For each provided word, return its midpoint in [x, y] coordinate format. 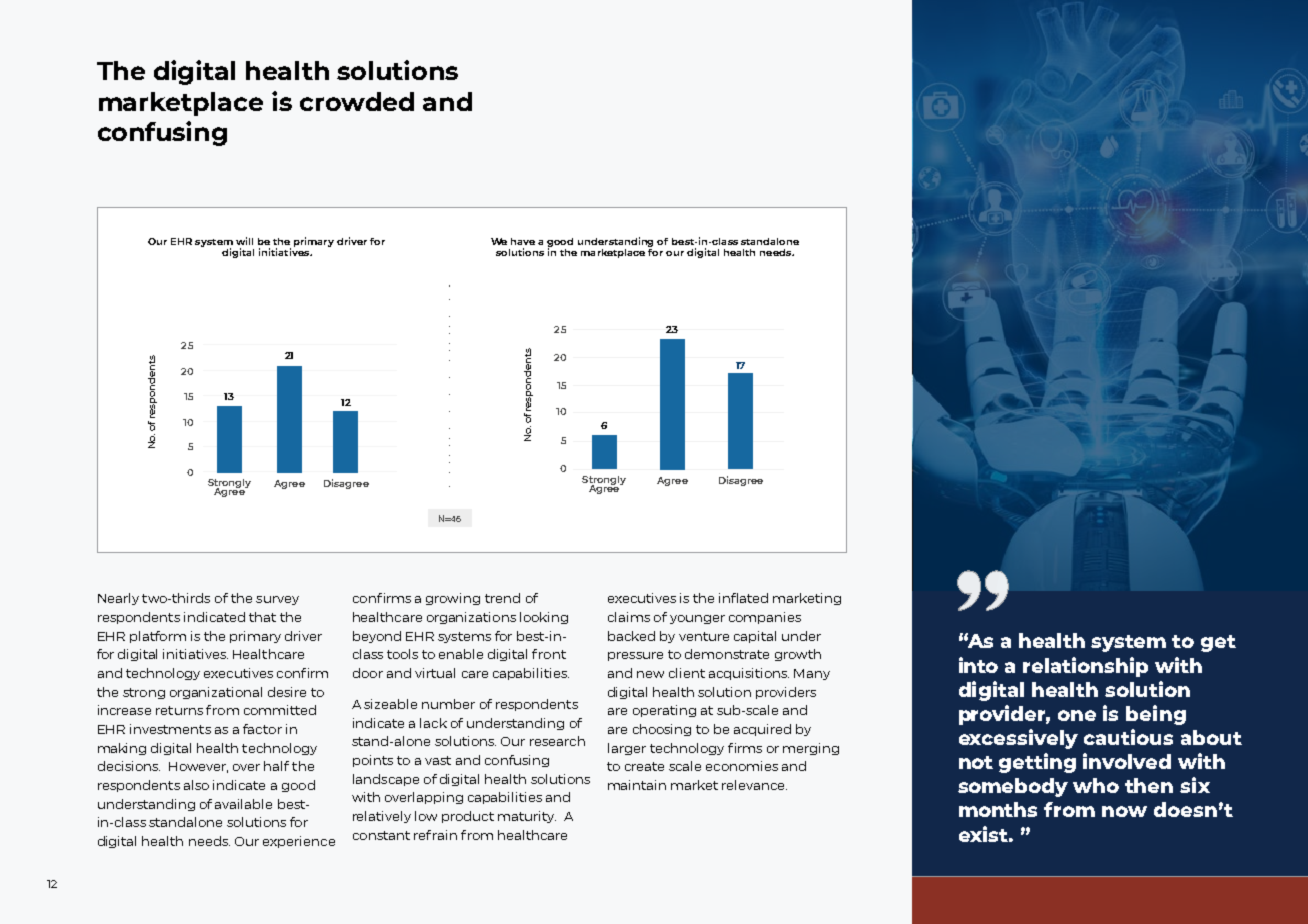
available [243, 804]
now [1124, 811]
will [244, 241]
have [523, 241]
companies [765, 618]
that [262, 617]
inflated [743, 598]
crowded [357, 101]
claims [629, 617]
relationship [1085, 667]
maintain [637, 785]
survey [277, 600]
